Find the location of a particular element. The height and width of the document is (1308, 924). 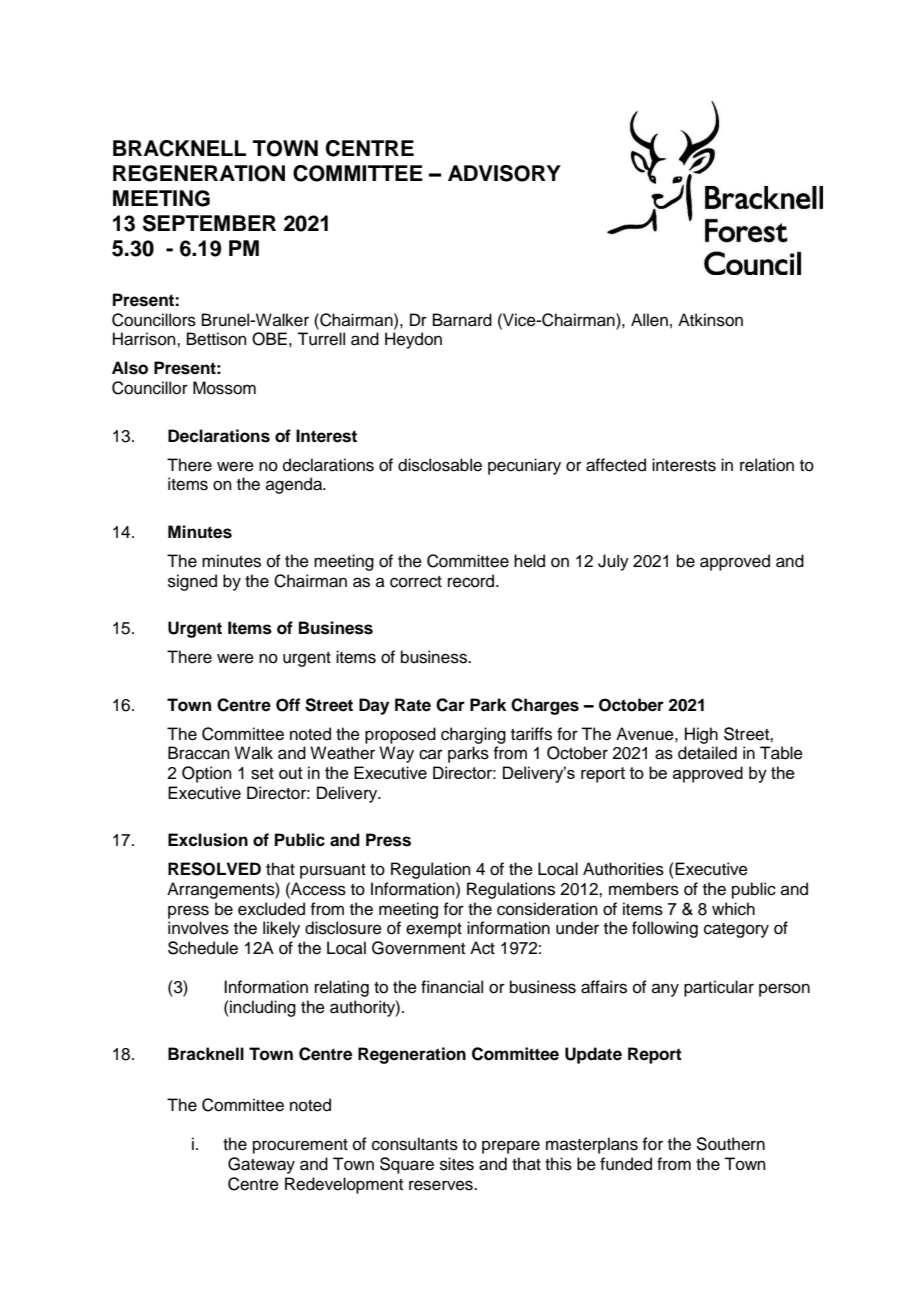

members is located at coordinates (644, 889).
